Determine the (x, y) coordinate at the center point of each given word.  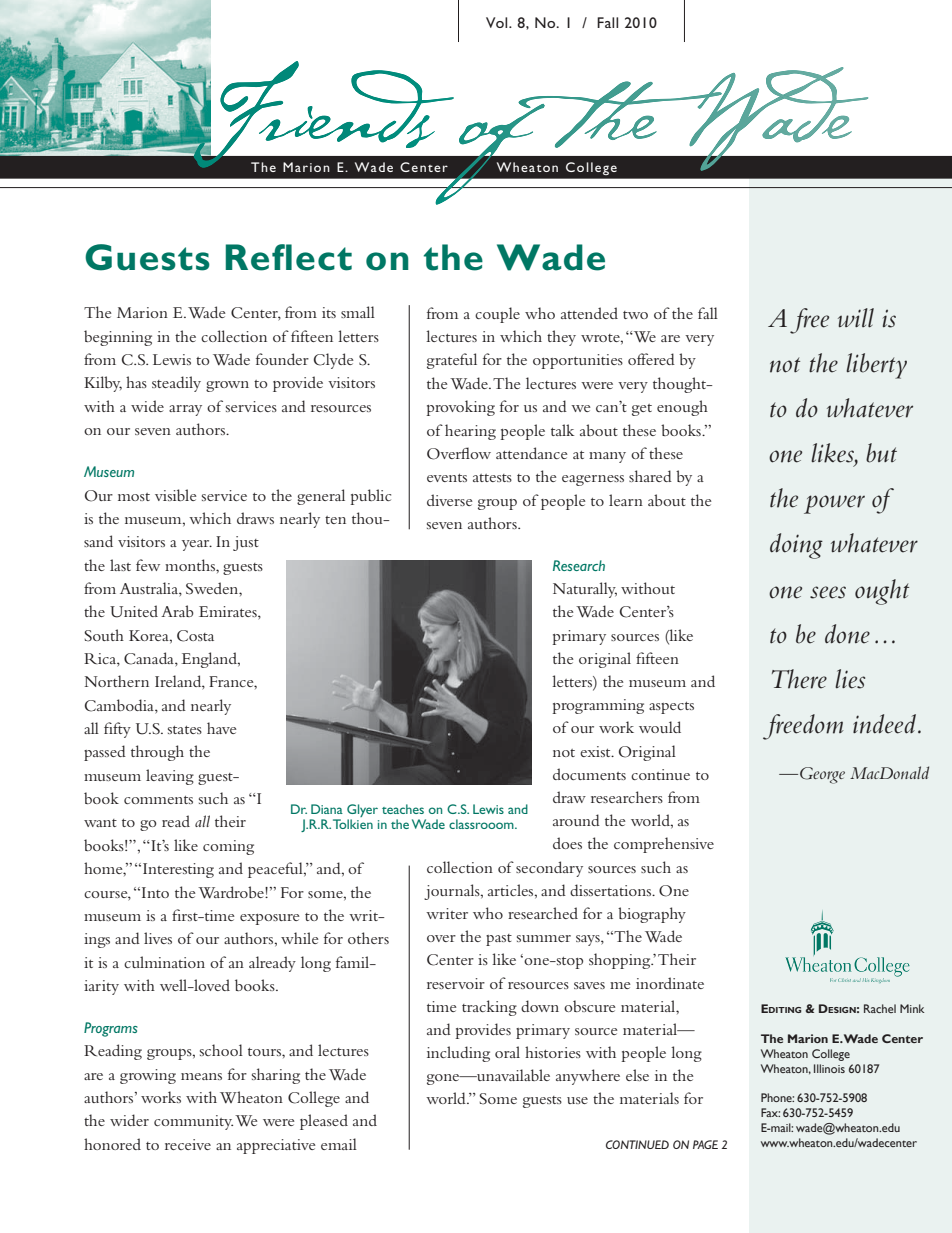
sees (828, 592)
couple (497, 315)
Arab (177, 611)
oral (507, 1052)
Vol (498, 22)
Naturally (585, 590)
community (193, 1122)
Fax (770, 1112)
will (856, 318)
